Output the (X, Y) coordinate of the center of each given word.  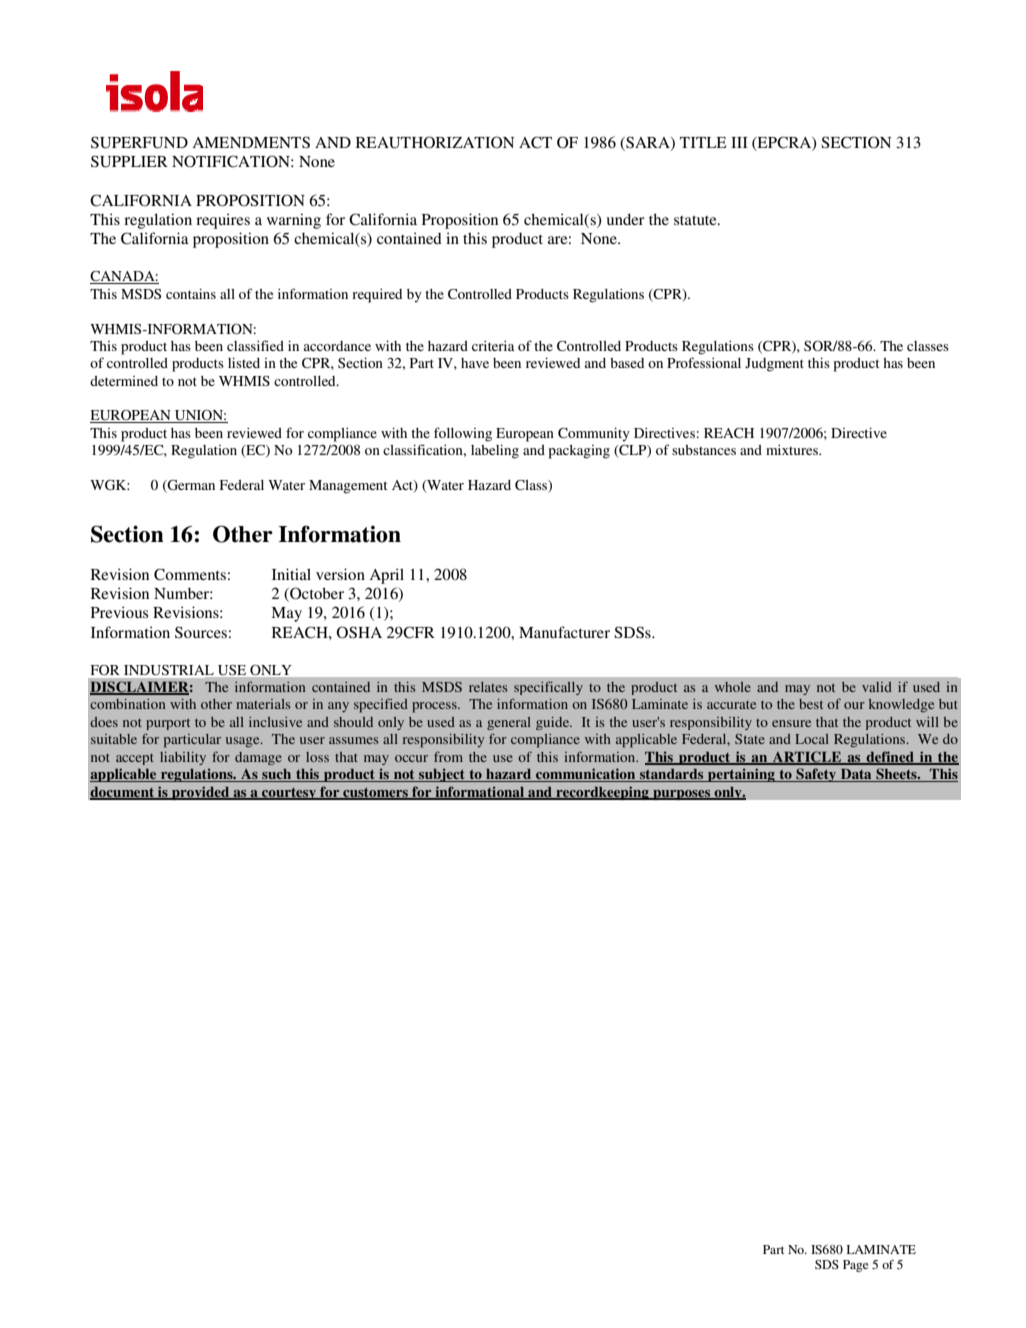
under (626, 219)
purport (168, 724)
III (739, 142)
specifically (548, 688)
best (811, 704)
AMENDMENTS (251, 142)
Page (855, 1266)
